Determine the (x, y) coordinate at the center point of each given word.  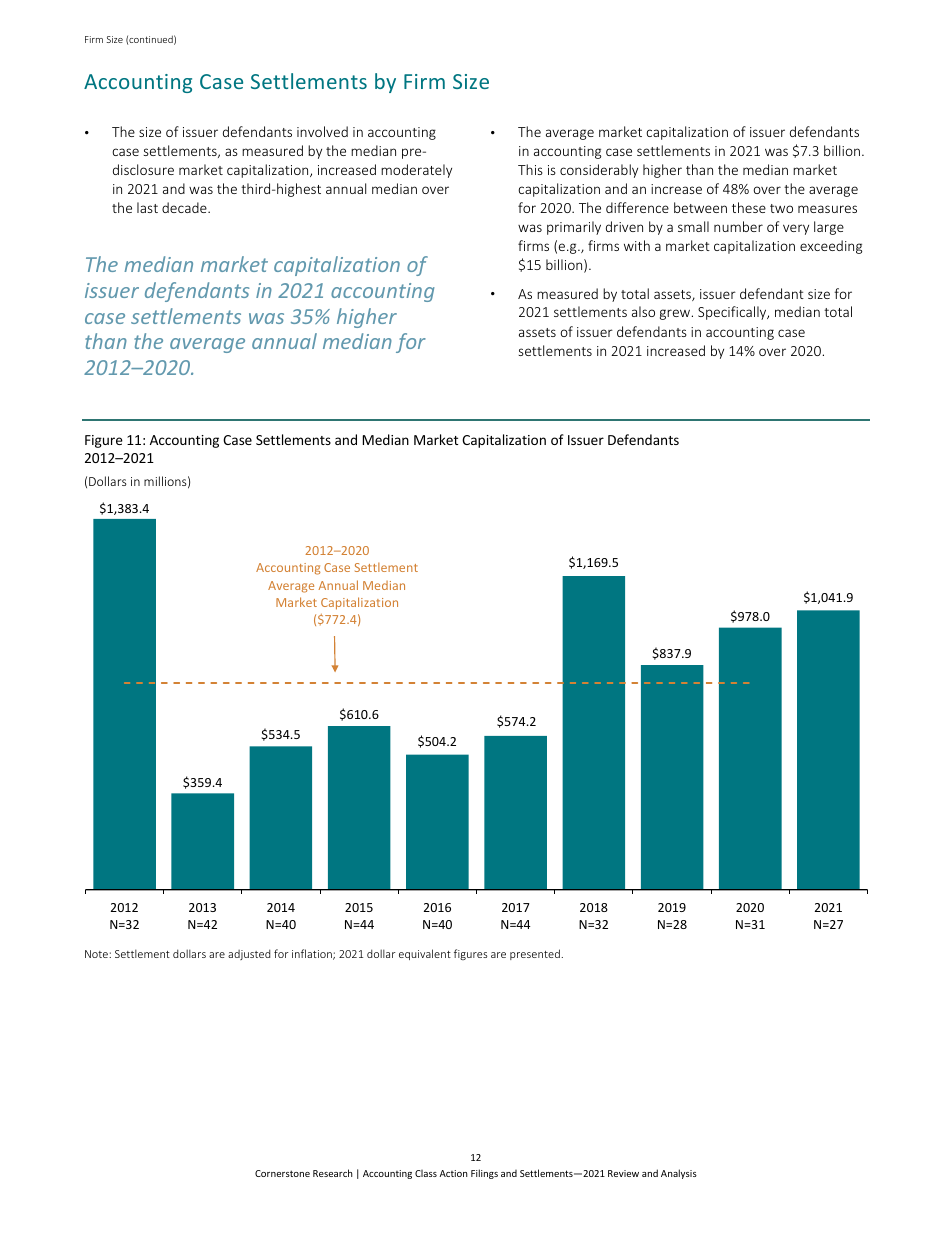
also (643, 311)
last (147, 207)
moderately (416, 171)
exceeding (831, 247)
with (637, 245)
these (749, 207)
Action (453, 1173)
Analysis (679, 1174)
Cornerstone (282, 1173)
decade (185, 207)
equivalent (425, 954)
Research (333, 1173)
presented (535, 954)
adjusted (249, 954)
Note (97, 954)
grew (676, 314)
